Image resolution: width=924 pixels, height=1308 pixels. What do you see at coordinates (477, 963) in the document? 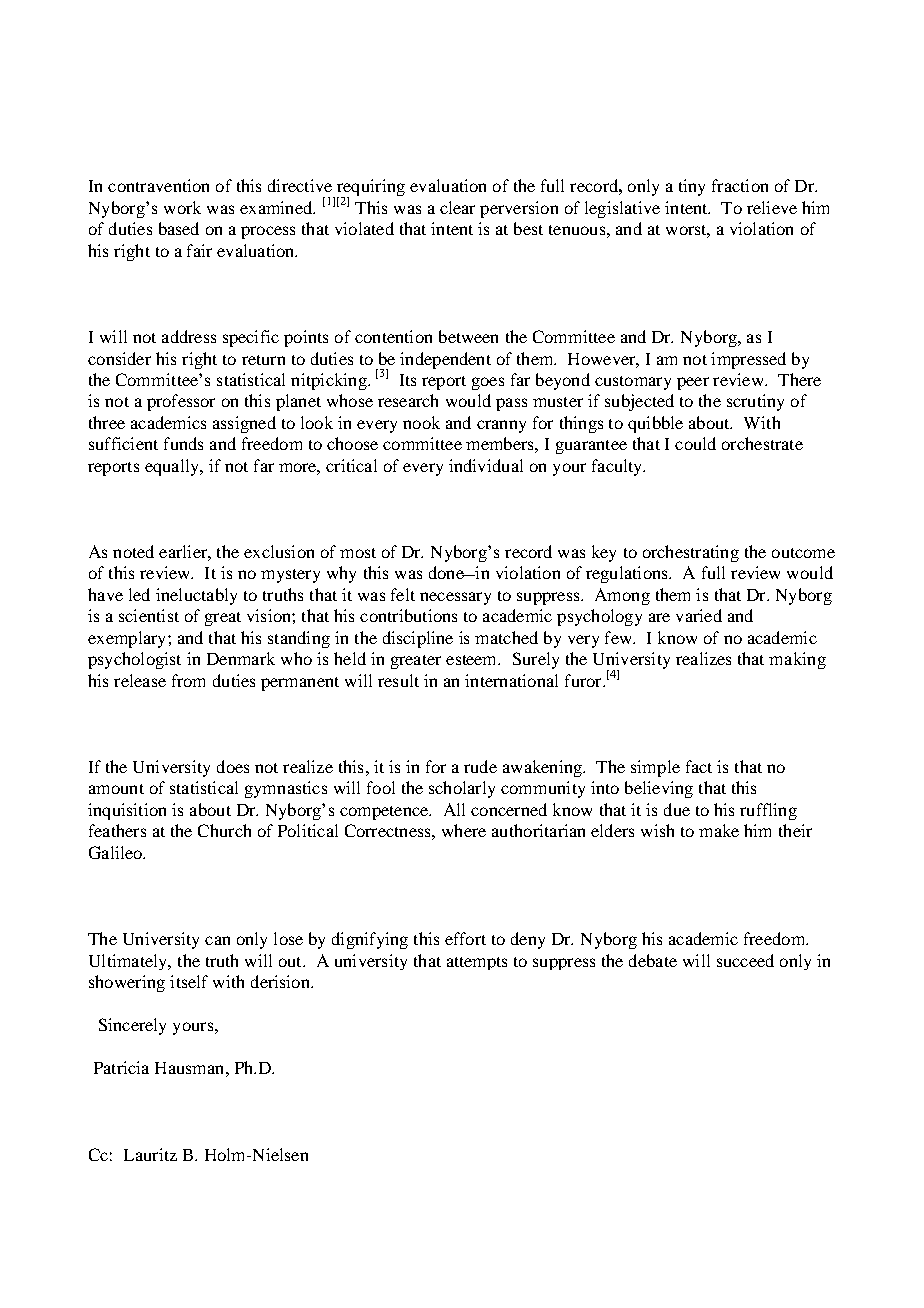
I see `attempts` at bounding box center [477, 963].
